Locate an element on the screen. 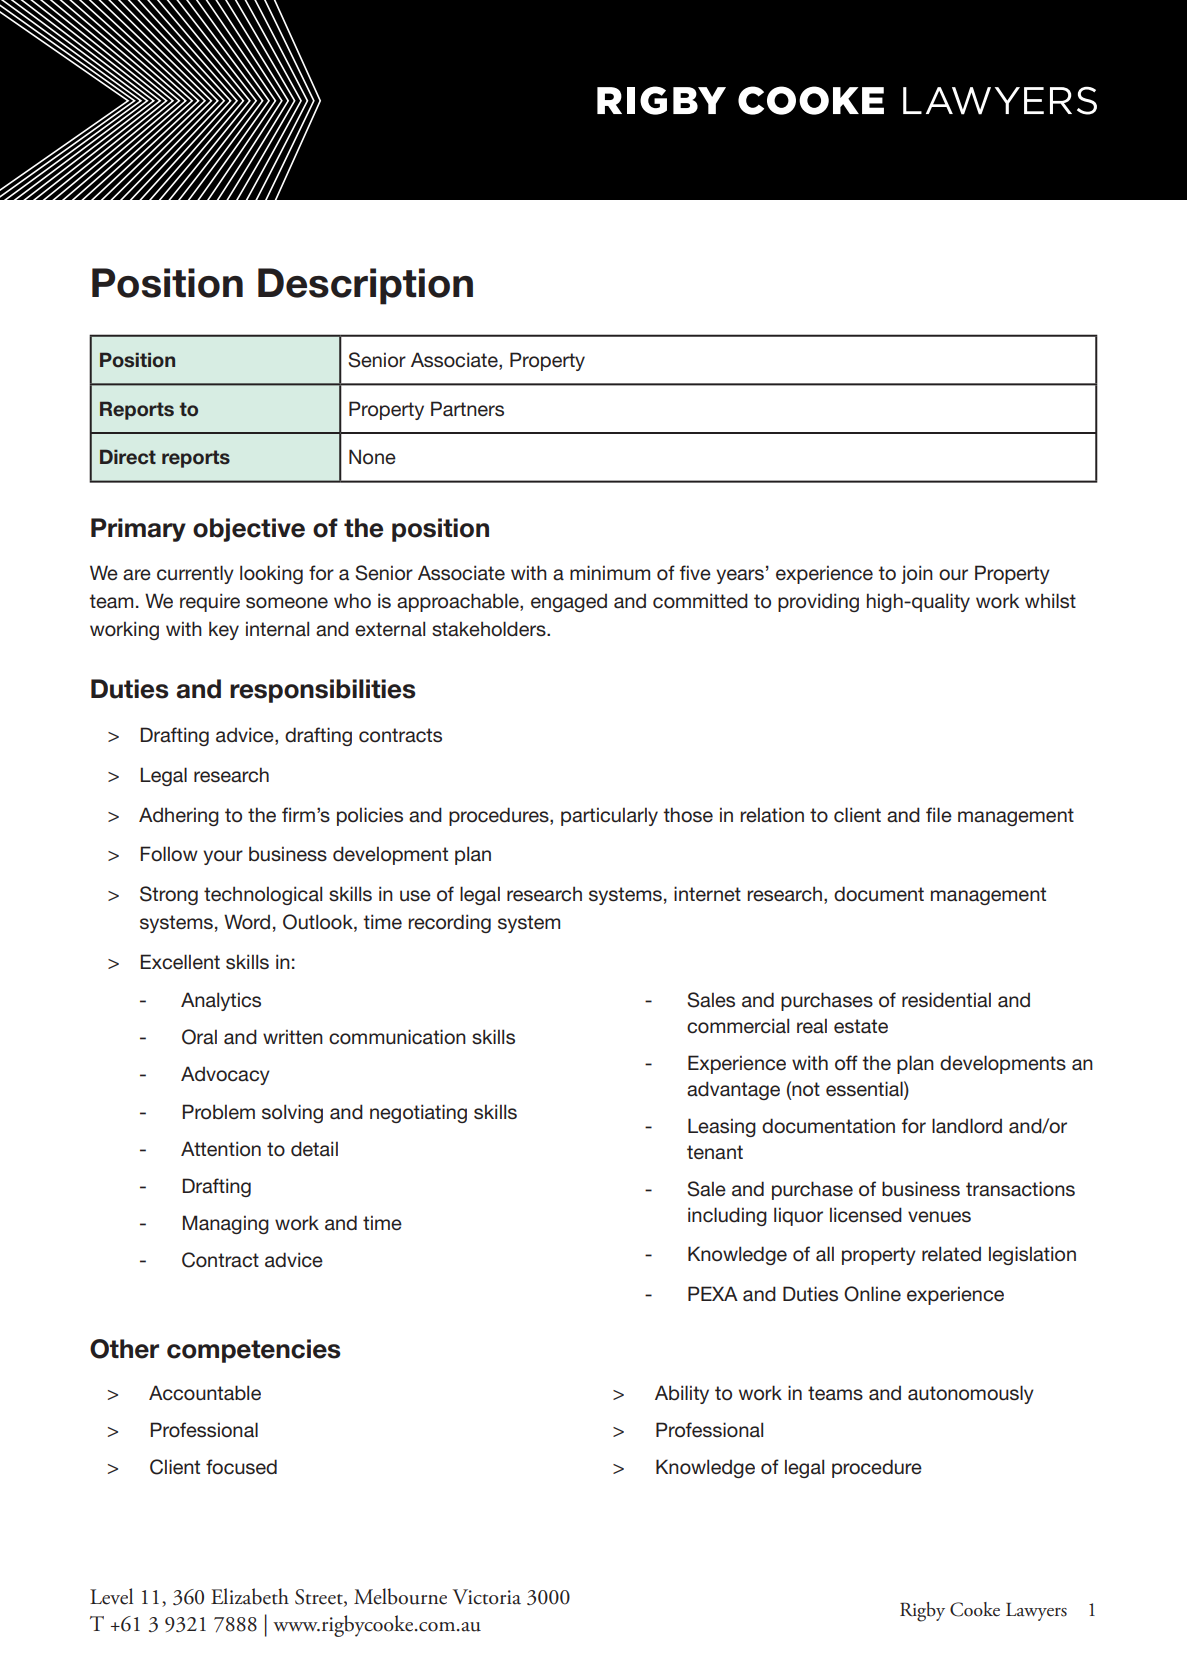 The width and height of the screenshot is (1187, 1678). whilst is located at coordinates (1050, 601).
